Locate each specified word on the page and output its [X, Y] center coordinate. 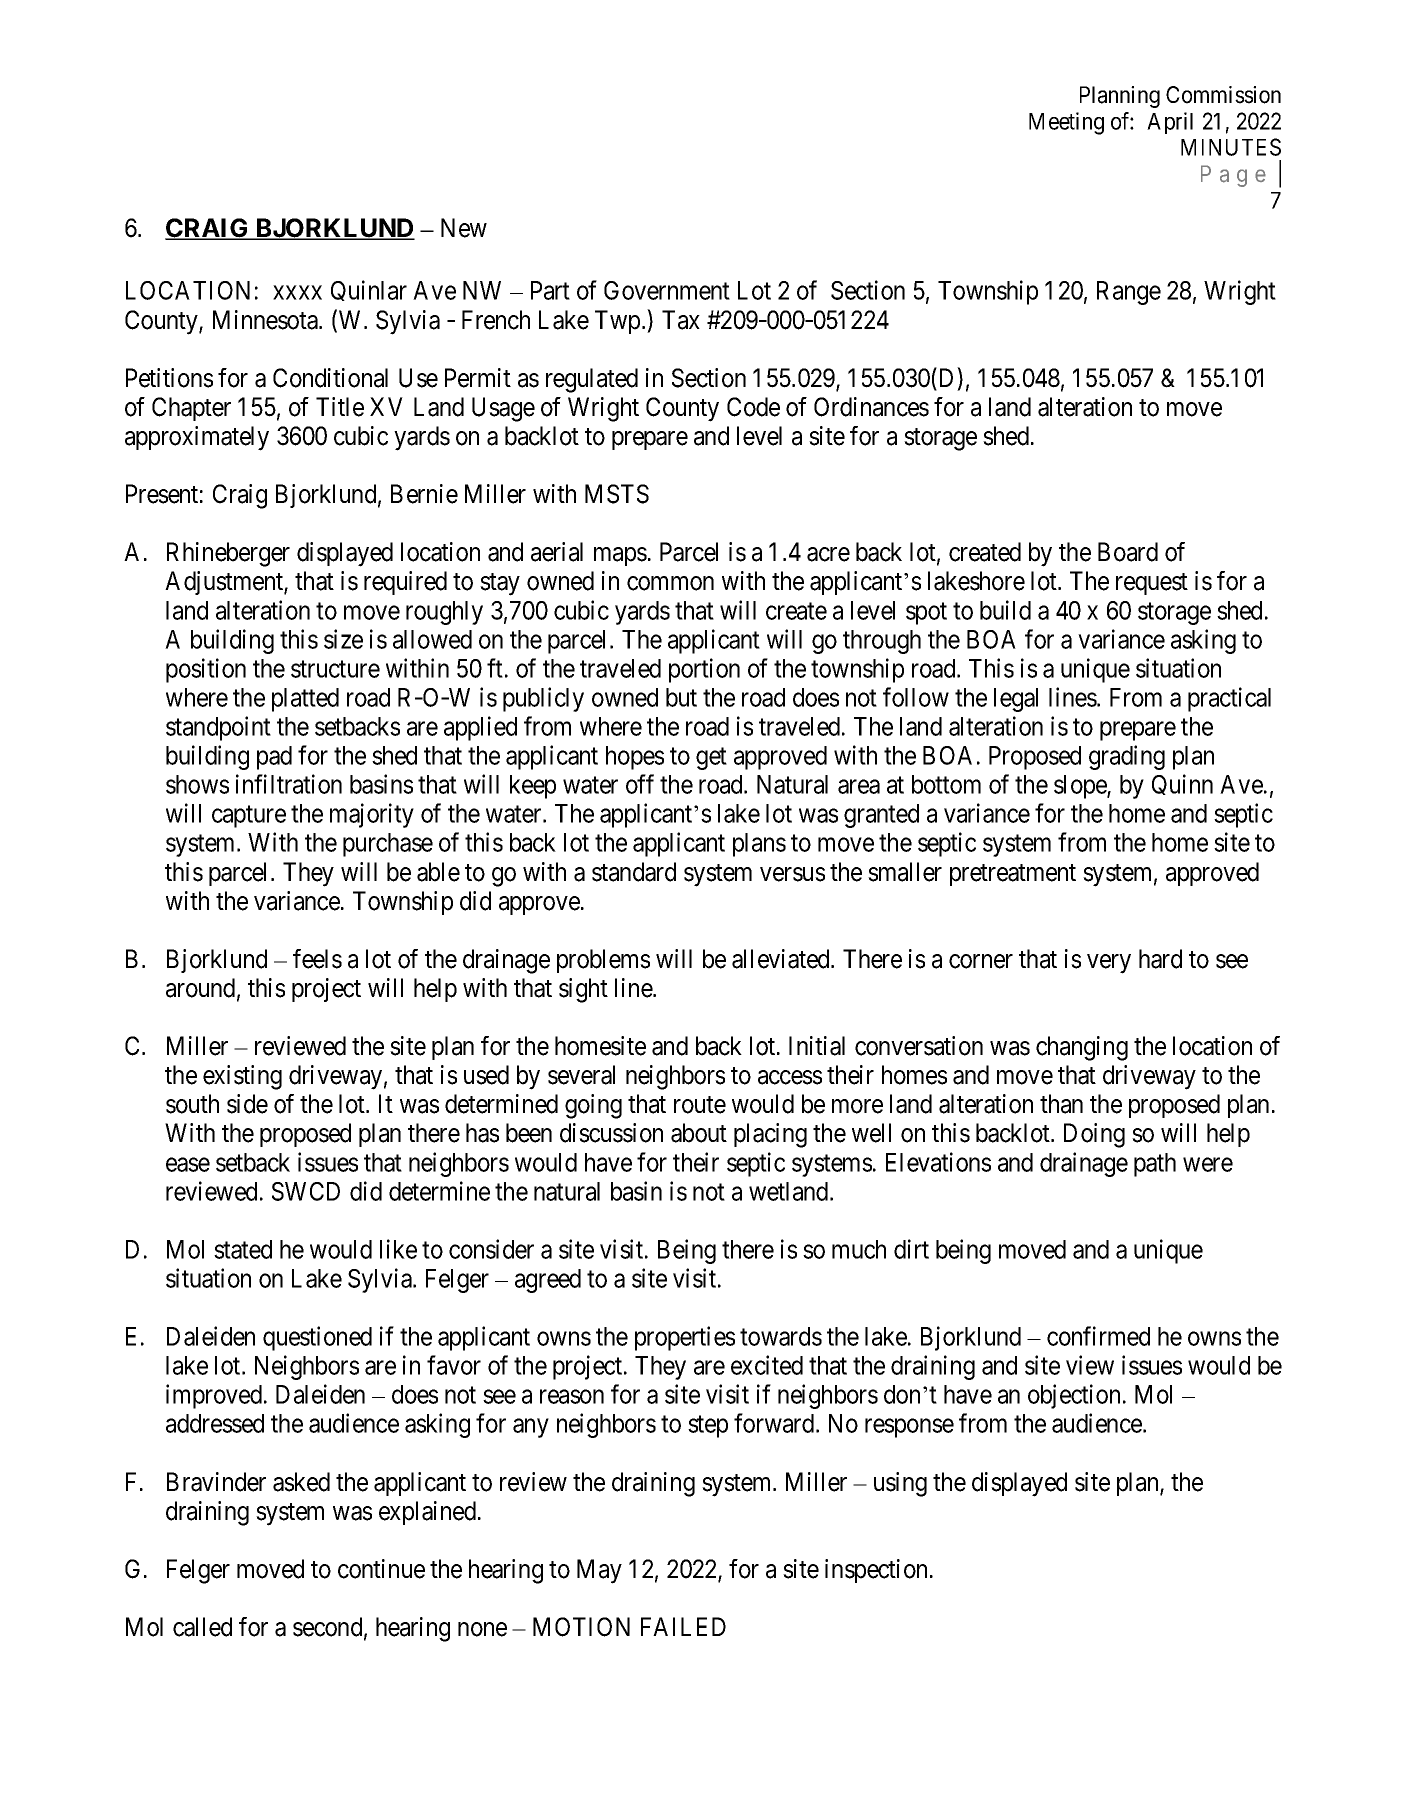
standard [634, 872]
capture [249, 817]
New [464, 228]
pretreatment [1013, 875]
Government [667, 290]
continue [381, 1569]
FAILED [683, 1626]
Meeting [1066, 123]
